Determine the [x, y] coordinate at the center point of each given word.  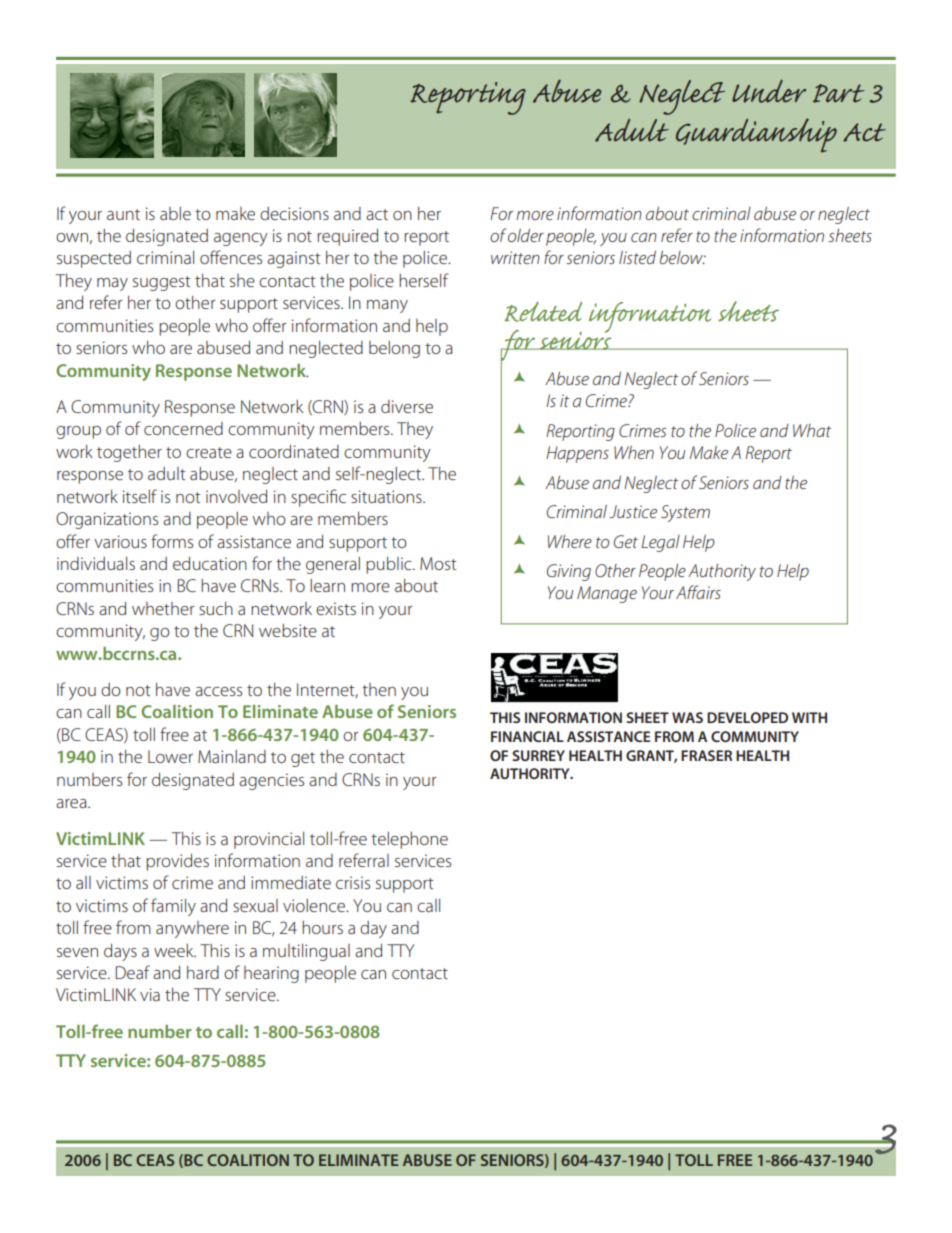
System [685, 513]
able [175, 213]
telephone [409, 840]
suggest [162, 283]
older [526, 235]
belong [394, 349]
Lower [170, 756]
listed [637, 257]
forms [172, 541]
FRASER [706, 755]
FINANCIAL [527, 736]
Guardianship [756, 135]
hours [322, 927]
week [175, 950]
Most [438, 563]
